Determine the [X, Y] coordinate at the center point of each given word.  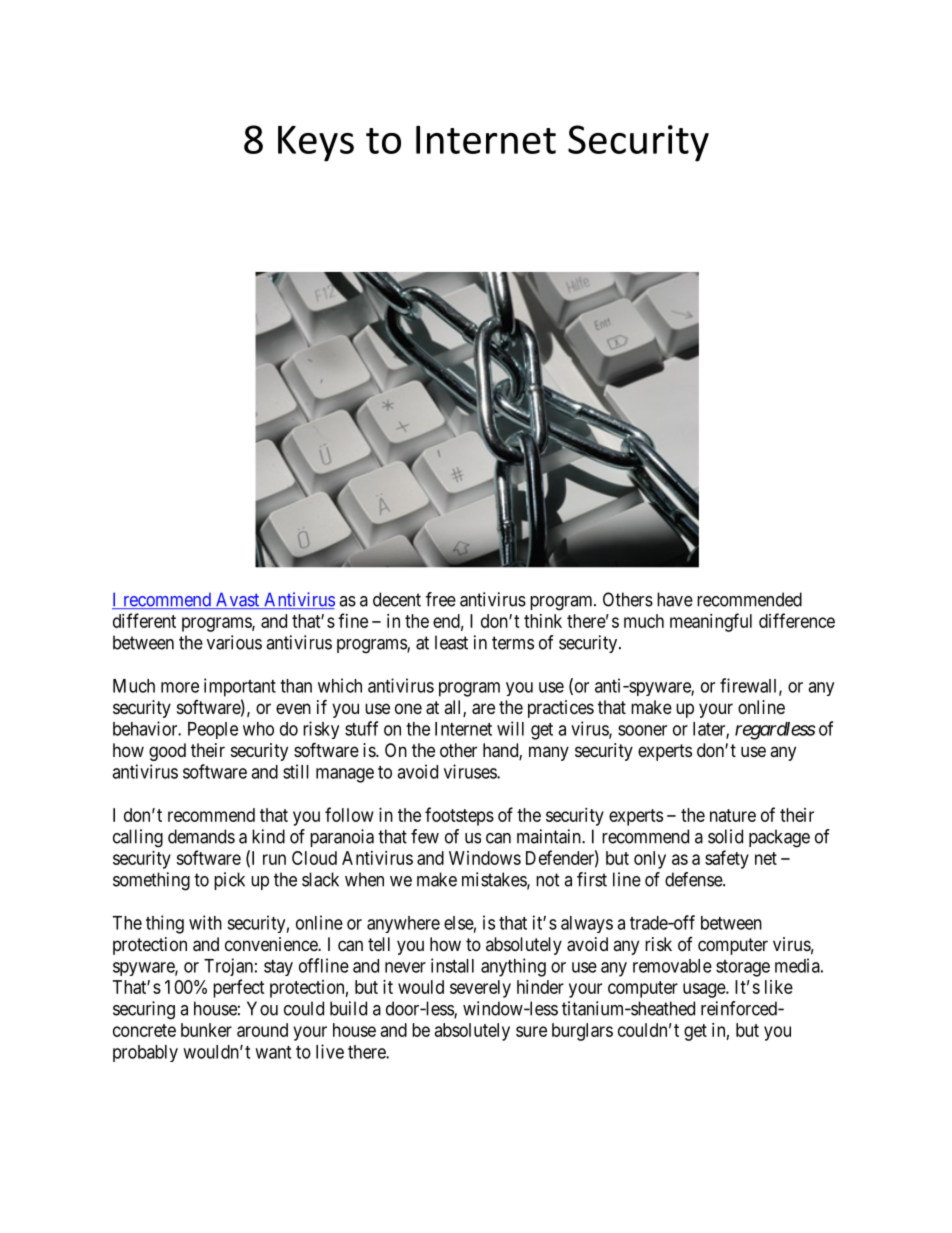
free [441, 599]
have [675, 599]
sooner [642, 730]
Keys [316, 144]
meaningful [711, 622]
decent [397, 599]
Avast [237, 600]
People [213, 730]
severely [480, 989]
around [262, 1030]
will [510, 728]
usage [705, 990]
